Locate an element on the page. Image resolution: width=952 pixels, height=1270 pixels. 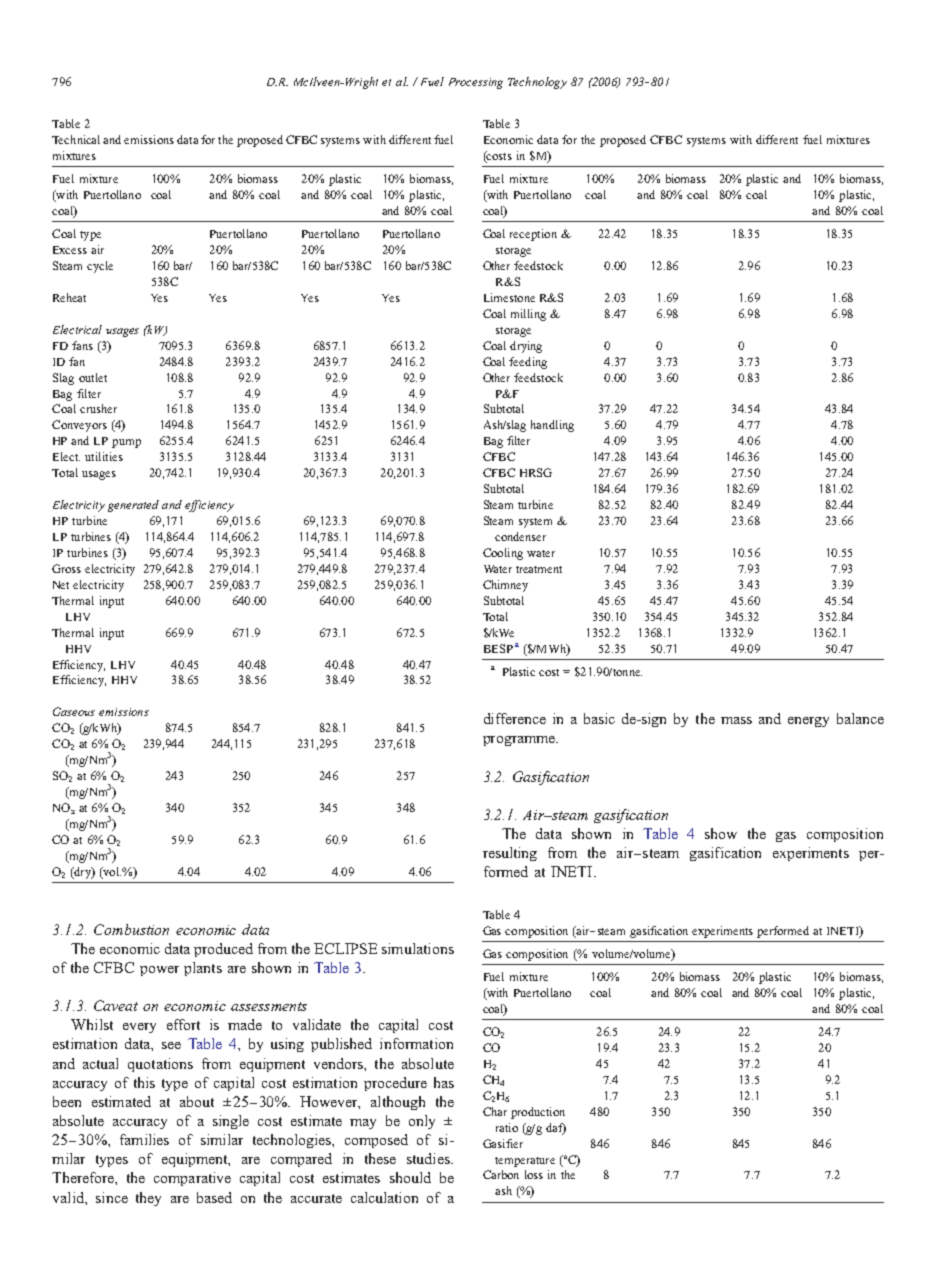
Technical is located at coordinates (76, 139).
